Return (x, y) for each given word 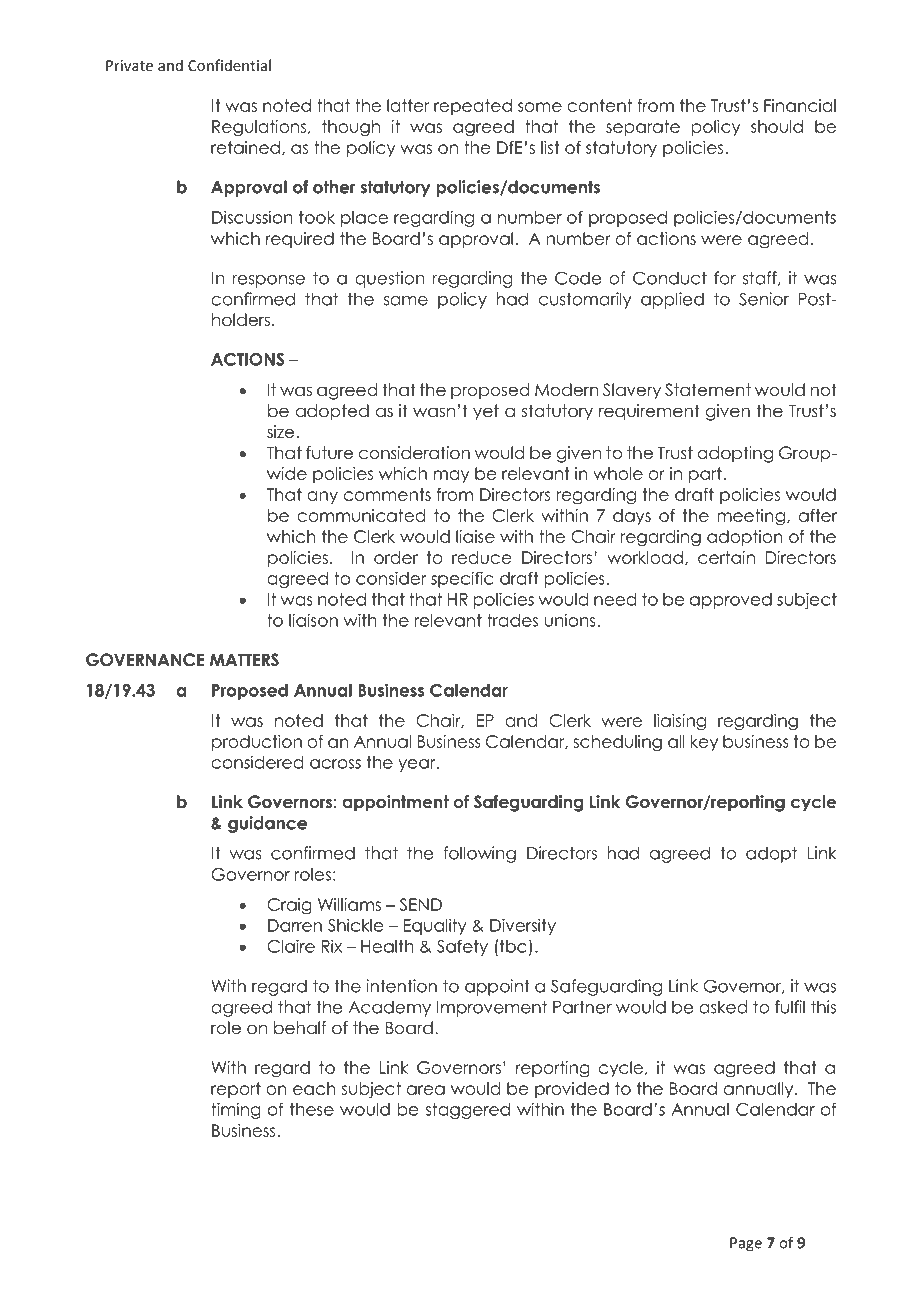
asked (723, 1007)
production (257, 743)
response (269, 281)
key (704, 743)
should (777, 126)
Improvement (492, 1008)
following (479, 854)
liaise (475, 536)
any (322, 497)
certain (726, 557)
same (406, 301)
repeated (473, 107)
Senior (764, 299)
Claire (291, 946)
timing (236, 1110)
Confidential (229, 65)
